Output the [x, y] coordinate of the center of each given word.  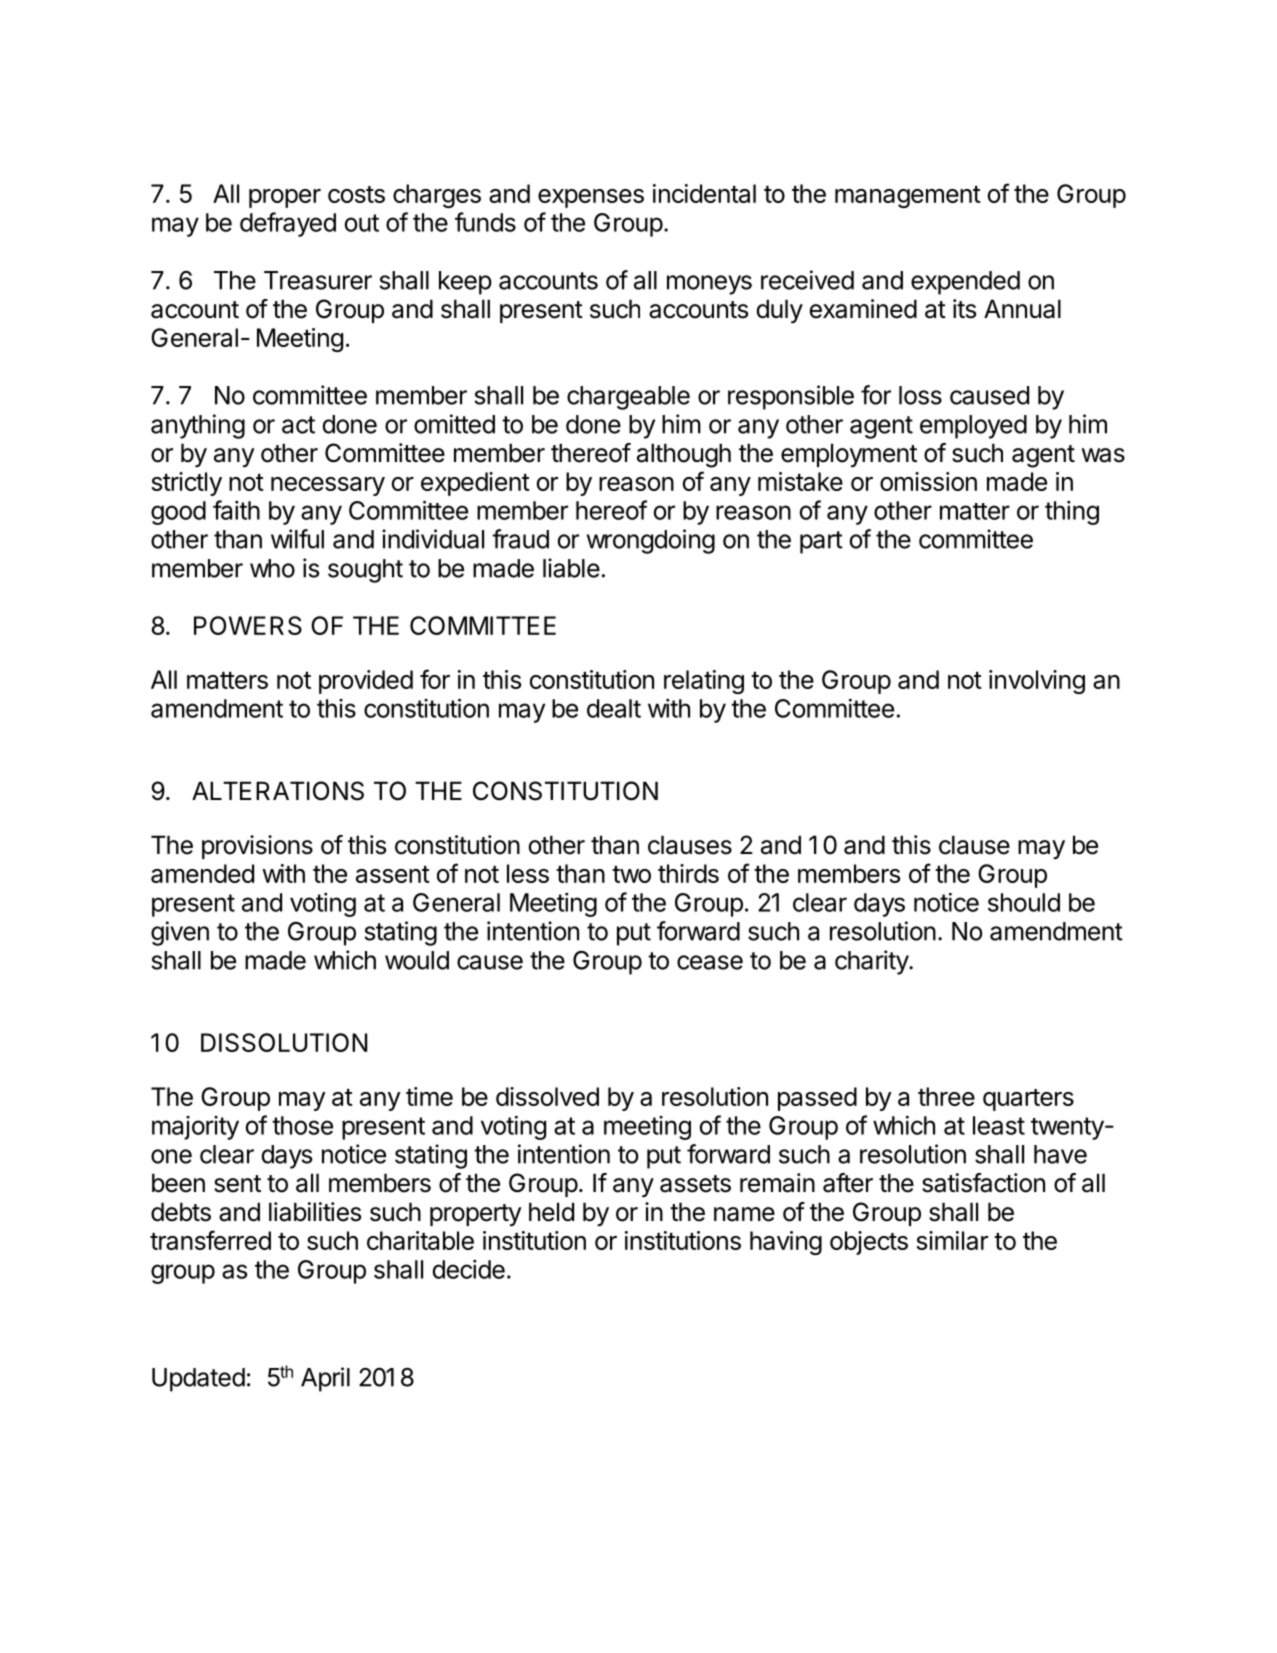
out [362, 223]
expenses [591, 198]
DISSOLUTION [284, 1042]
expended [965, 283]
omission [928, 481]
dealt [614, 708]
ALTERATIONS [278, 791]
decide [468, 1269]
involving [1037, 682]
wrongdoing [651, 541]
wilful [297, 539]
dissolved [547, 1096]
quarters [1028, 1100]
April [325, 1379]
